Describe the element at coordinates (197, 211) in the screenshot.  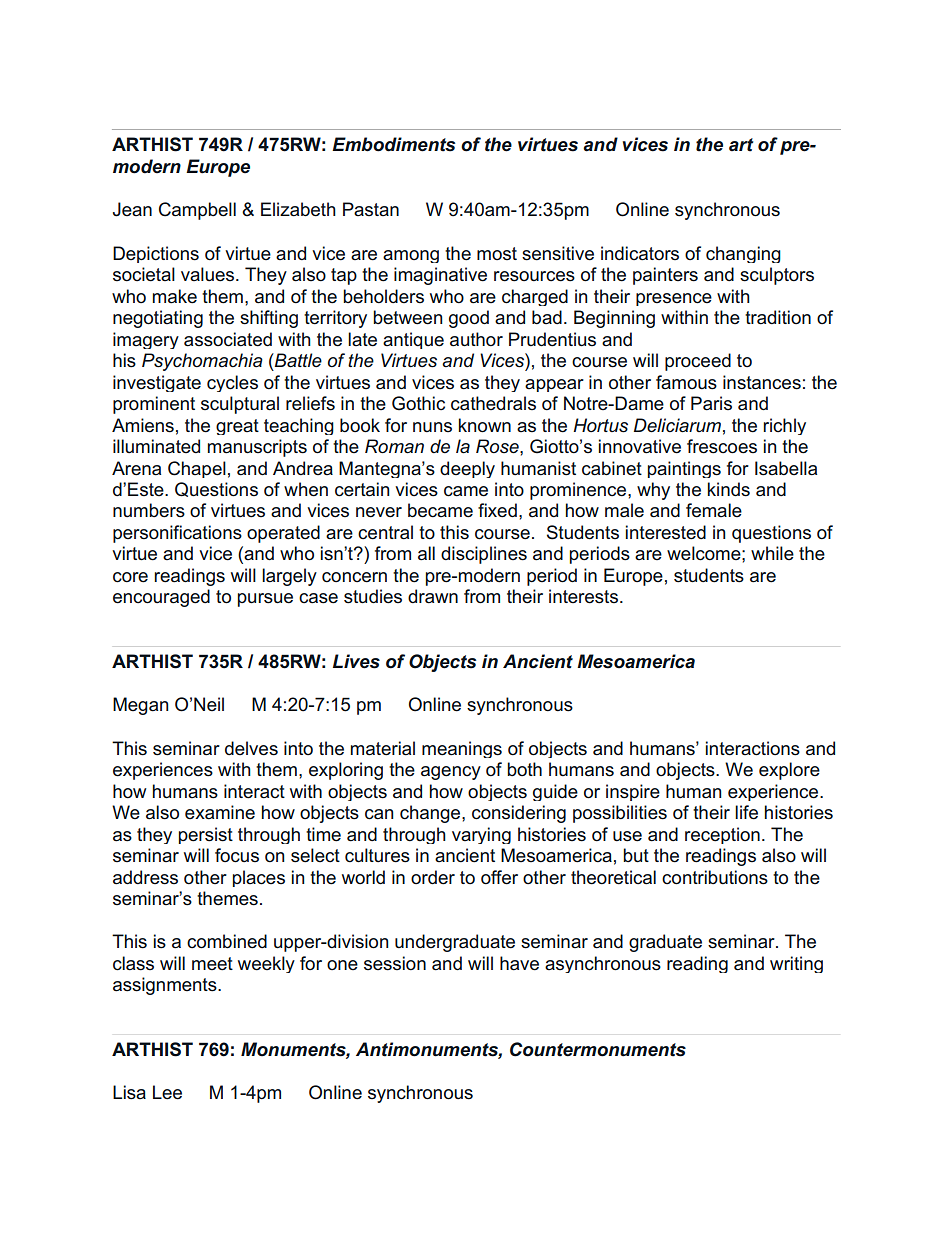
I see `Campbell` at that location.
